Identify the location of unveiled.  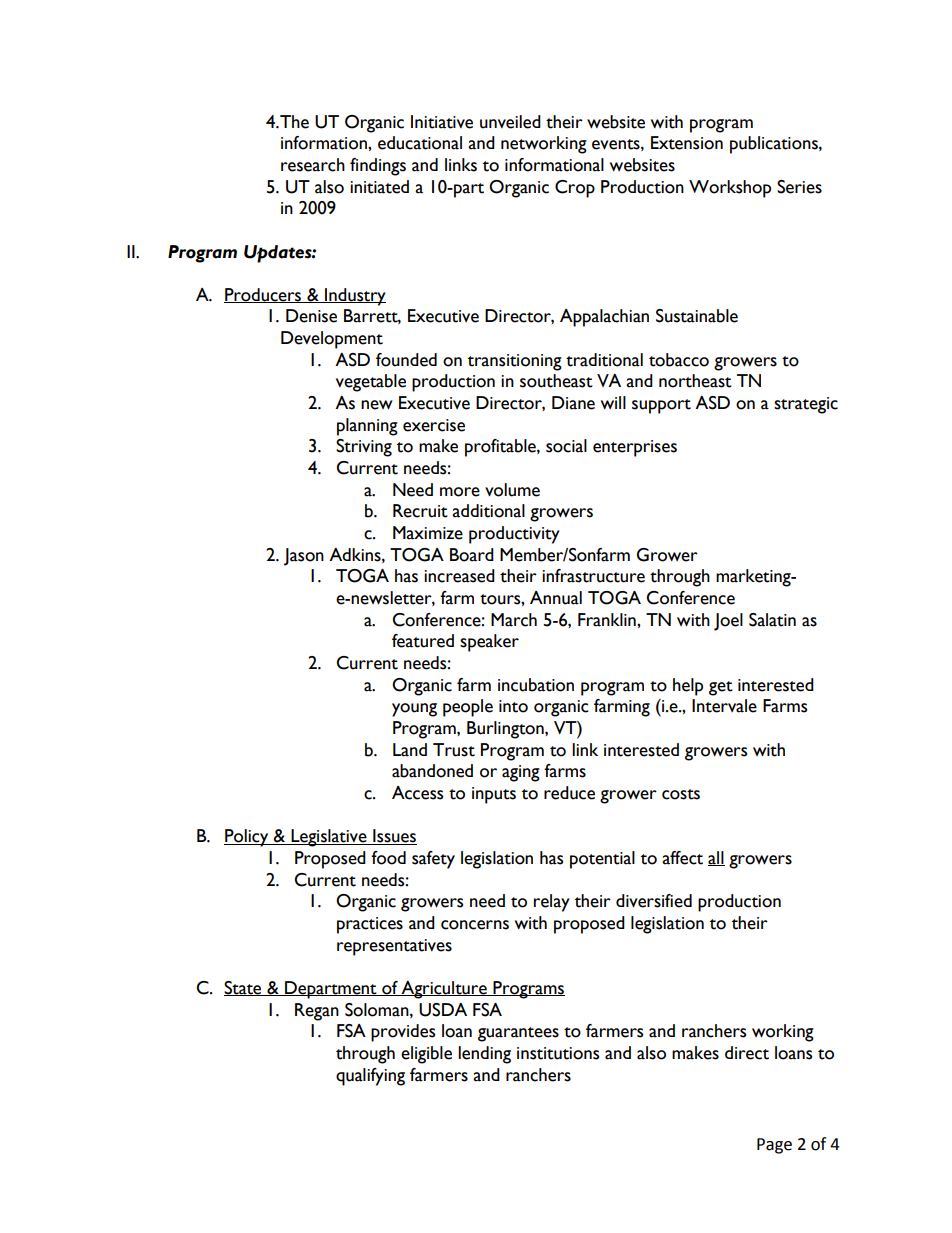
(510, 122).
